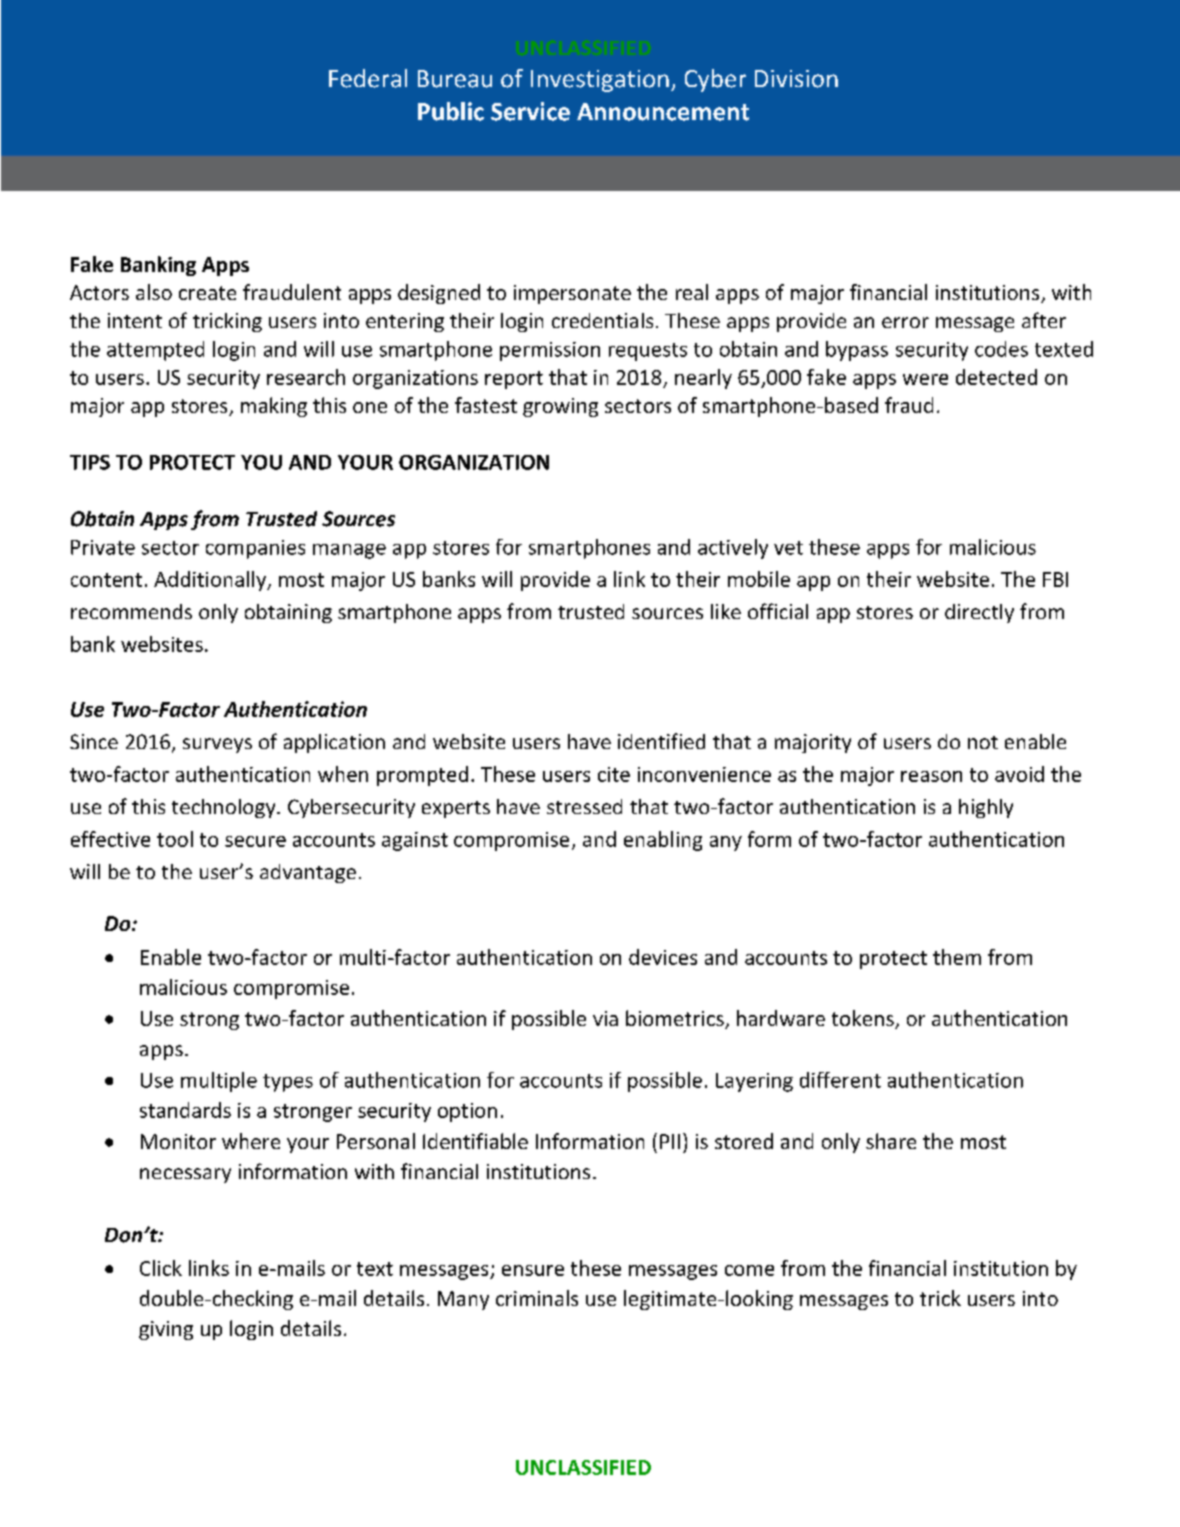 This page has height=1527, width=1180. I want to click on not, so click(983, 742).
